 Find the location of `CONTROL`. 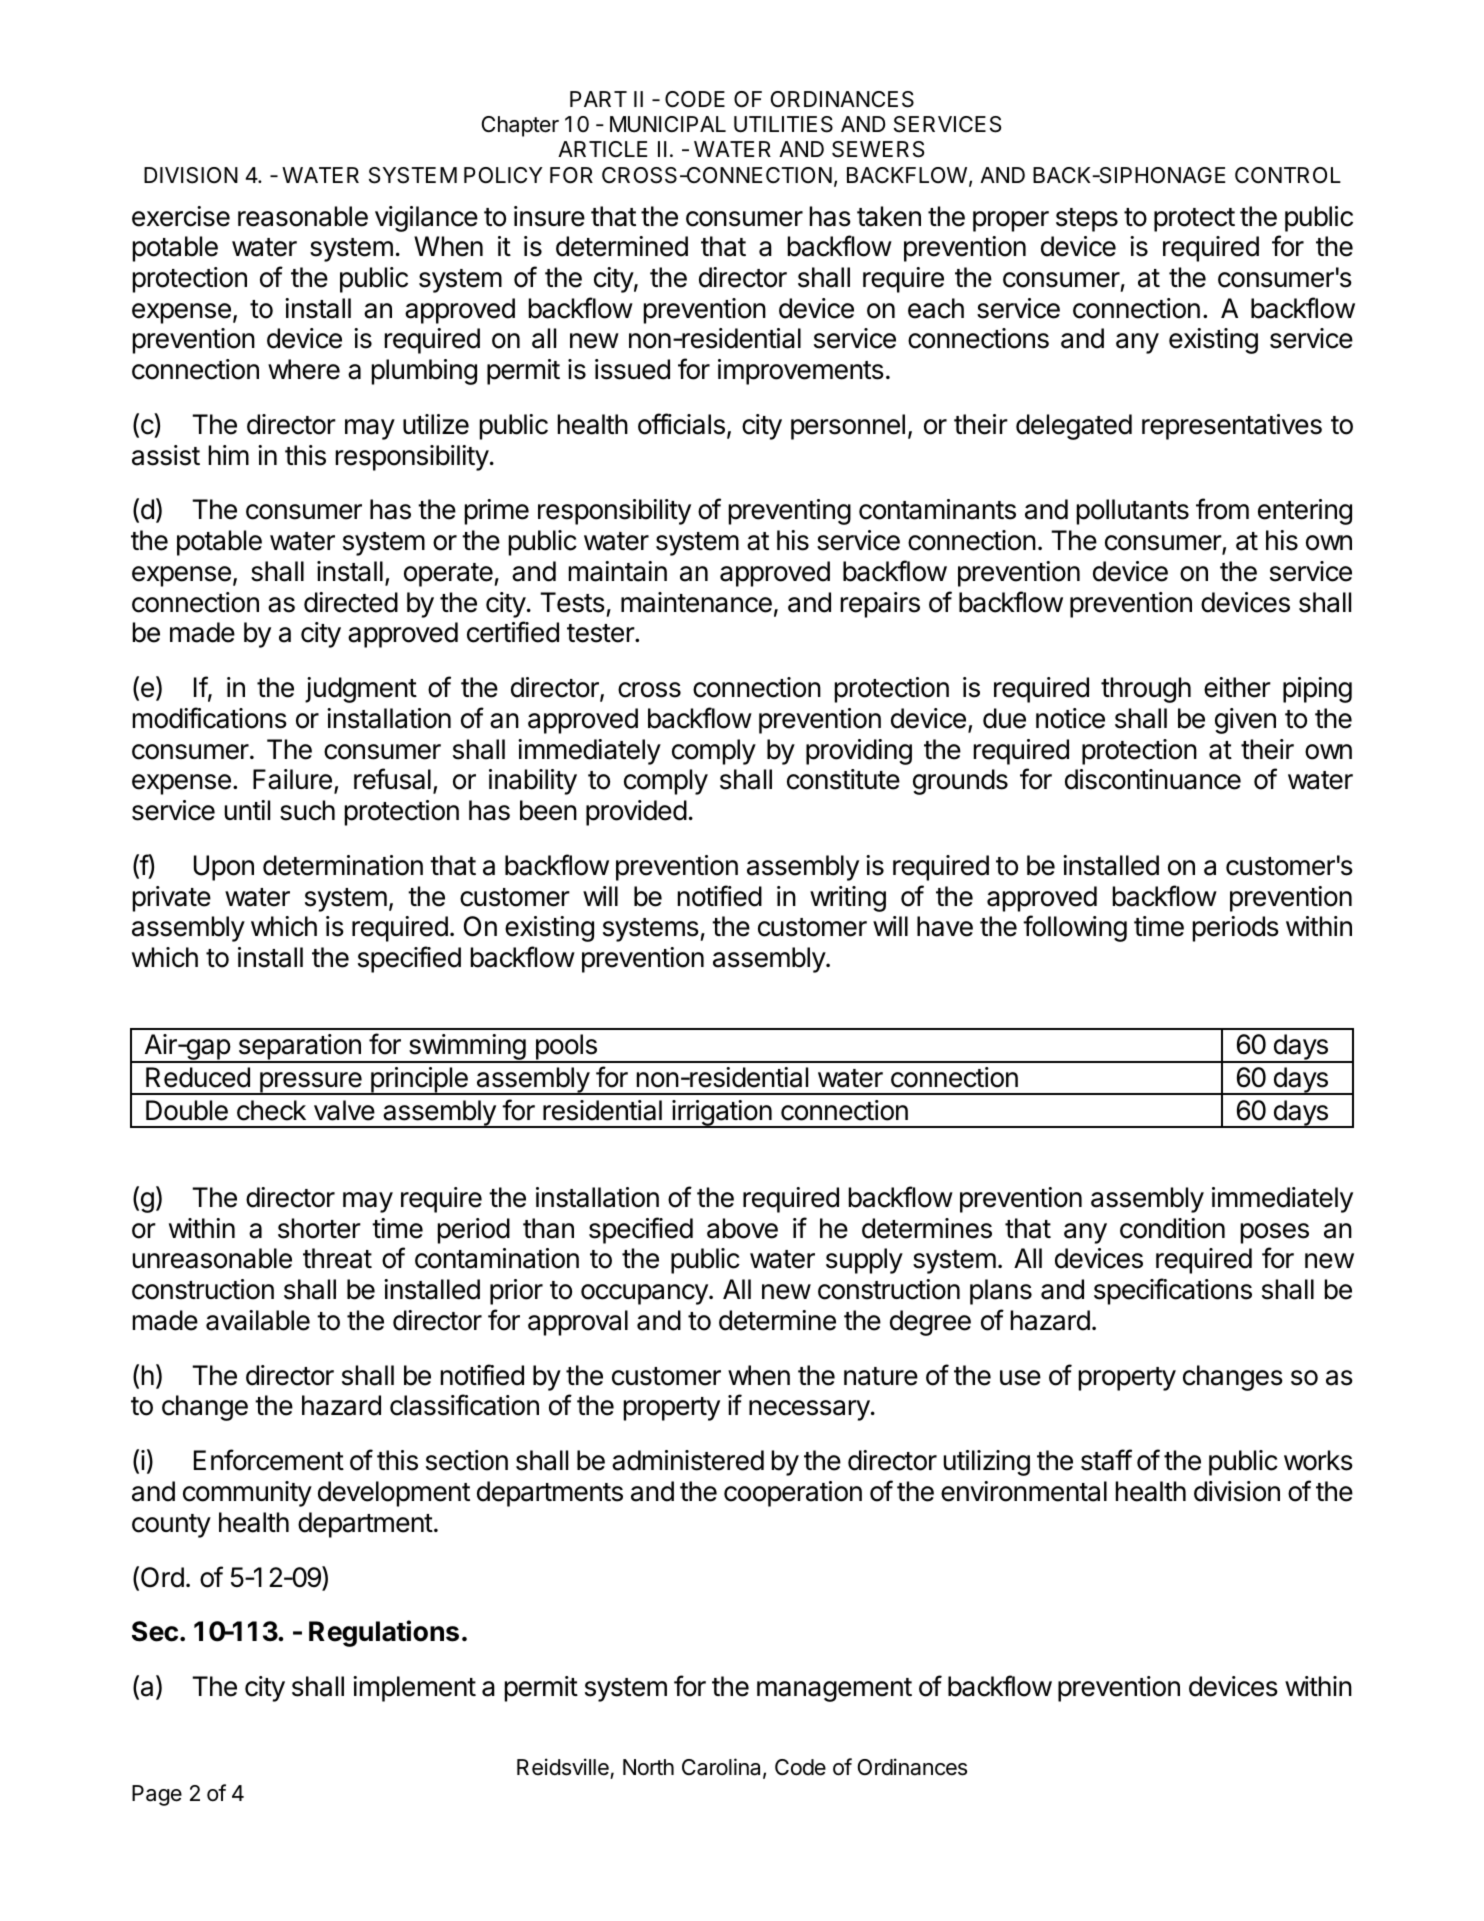

CONTROL is located at coordinates (1288, 175).
